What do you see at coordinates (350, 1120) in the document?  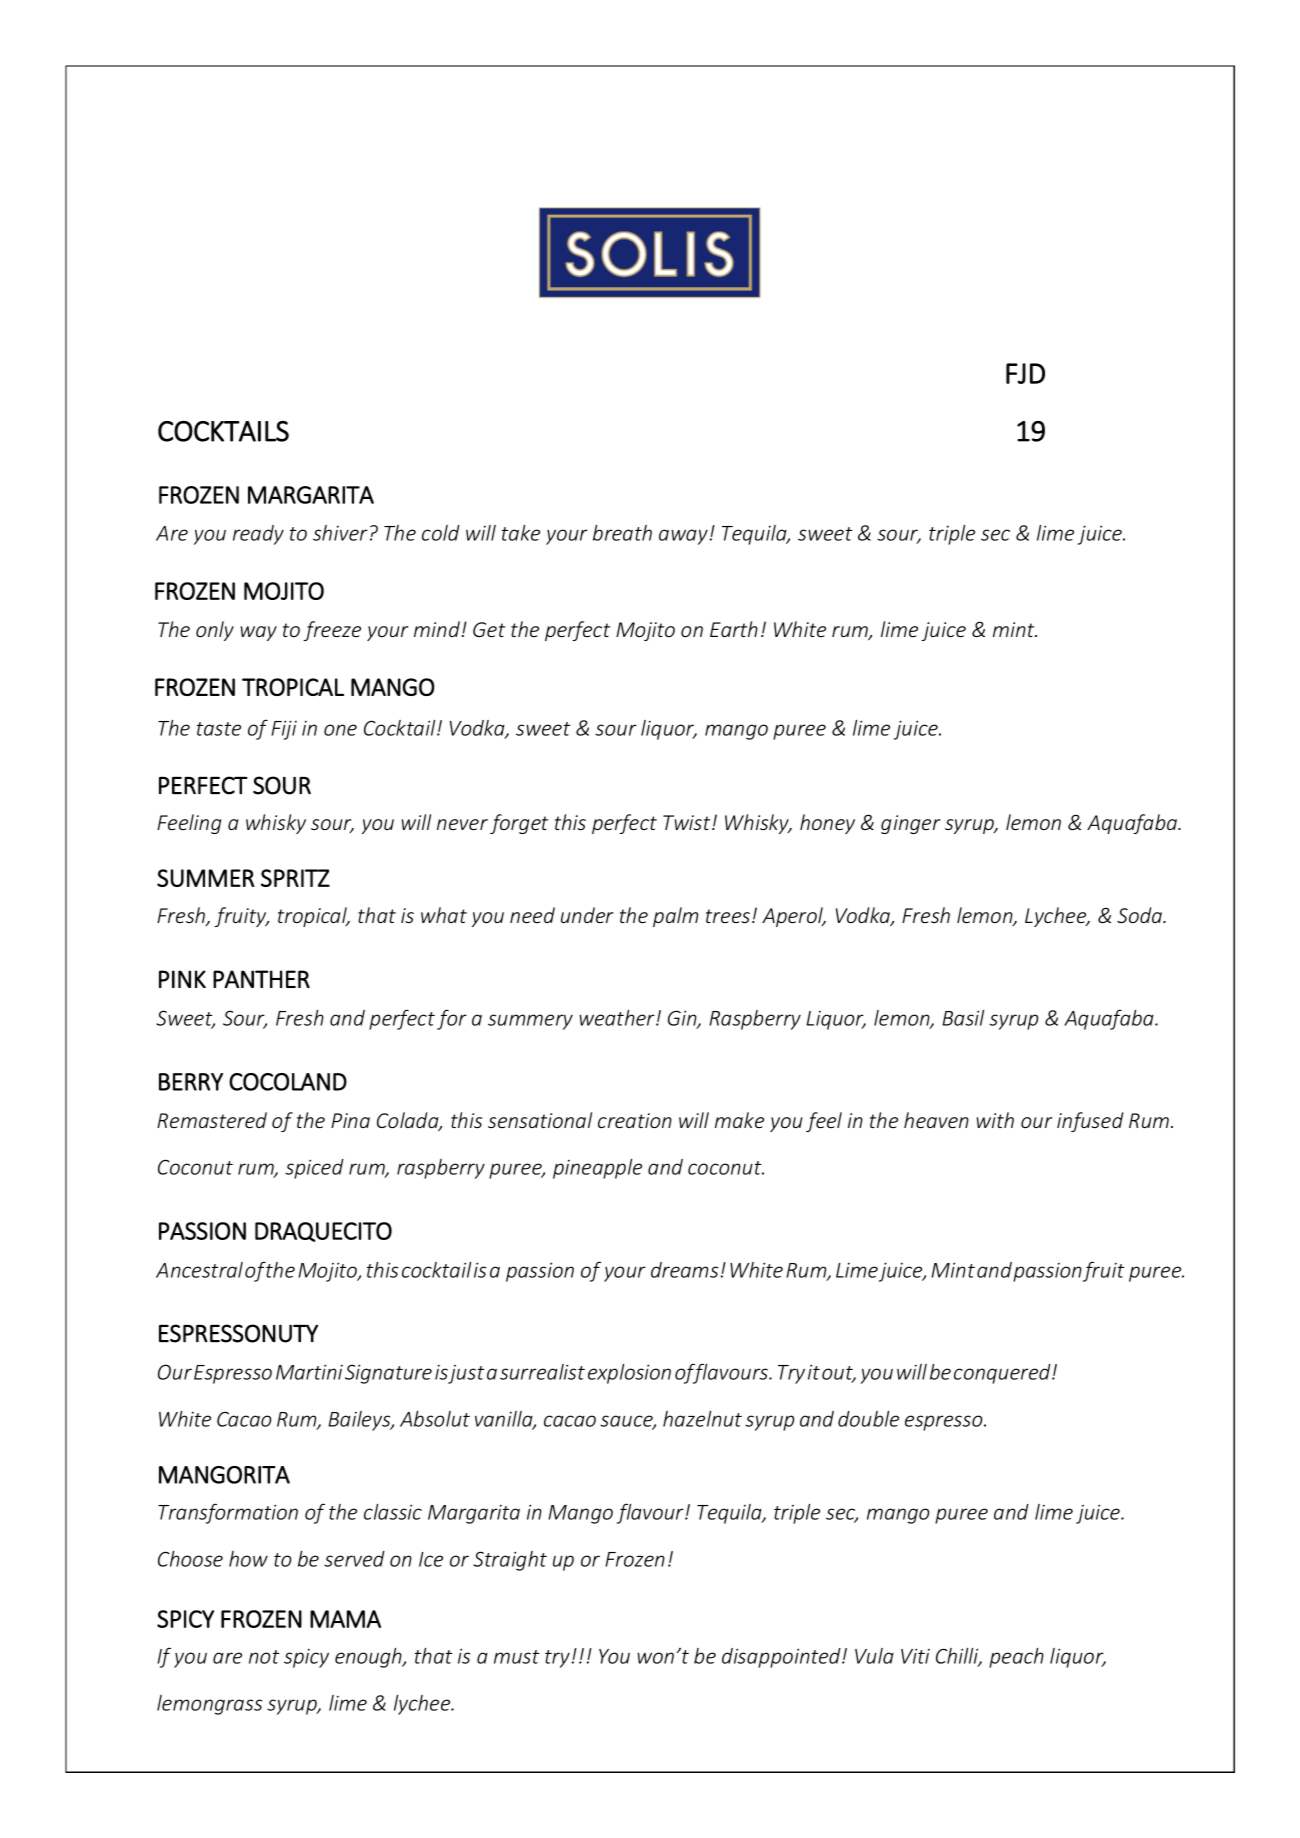 I see `Pina` at bounding box center [350, 1120].
